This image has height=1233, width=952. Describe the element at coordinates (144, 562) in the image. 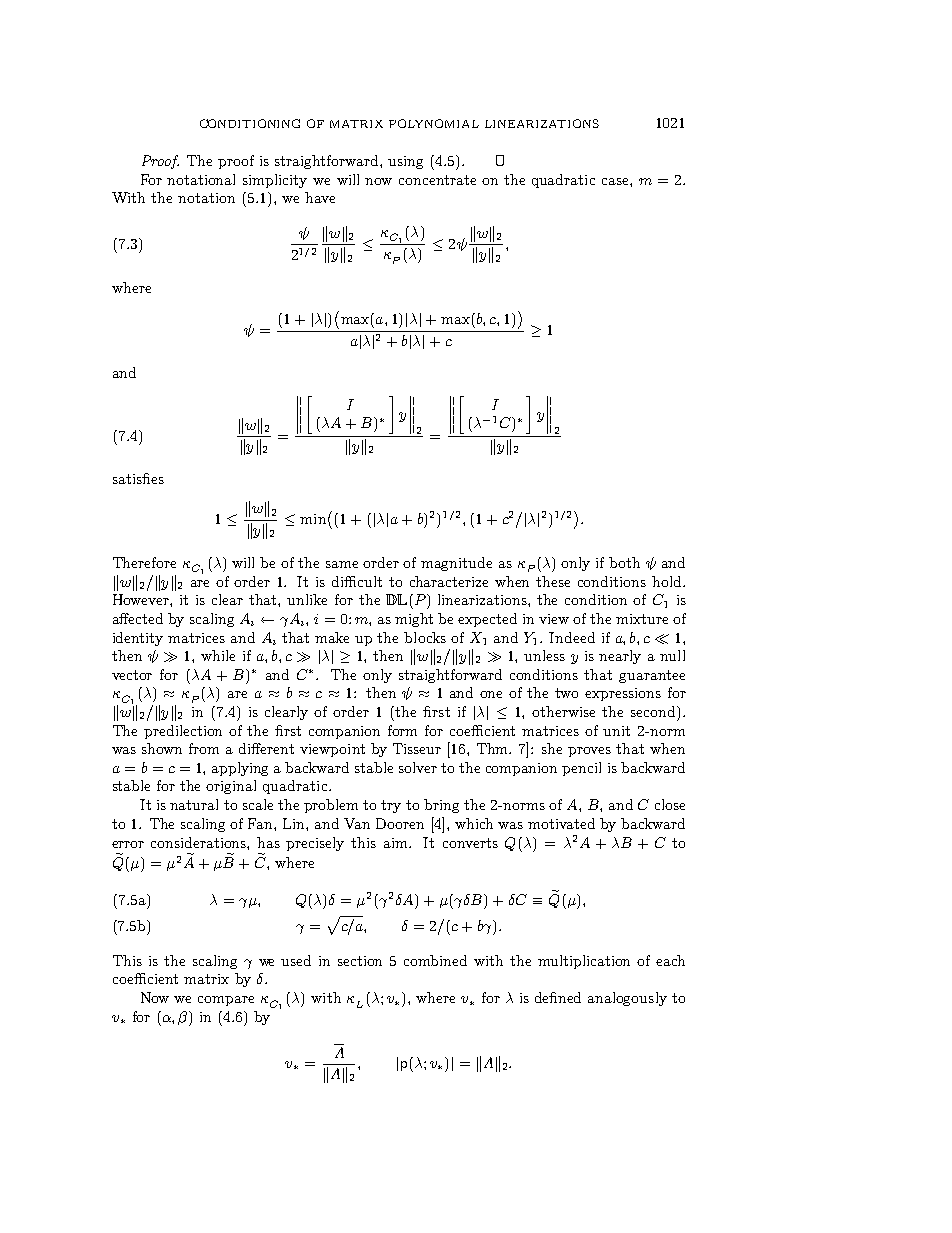

I see `Therefore` at that location.
